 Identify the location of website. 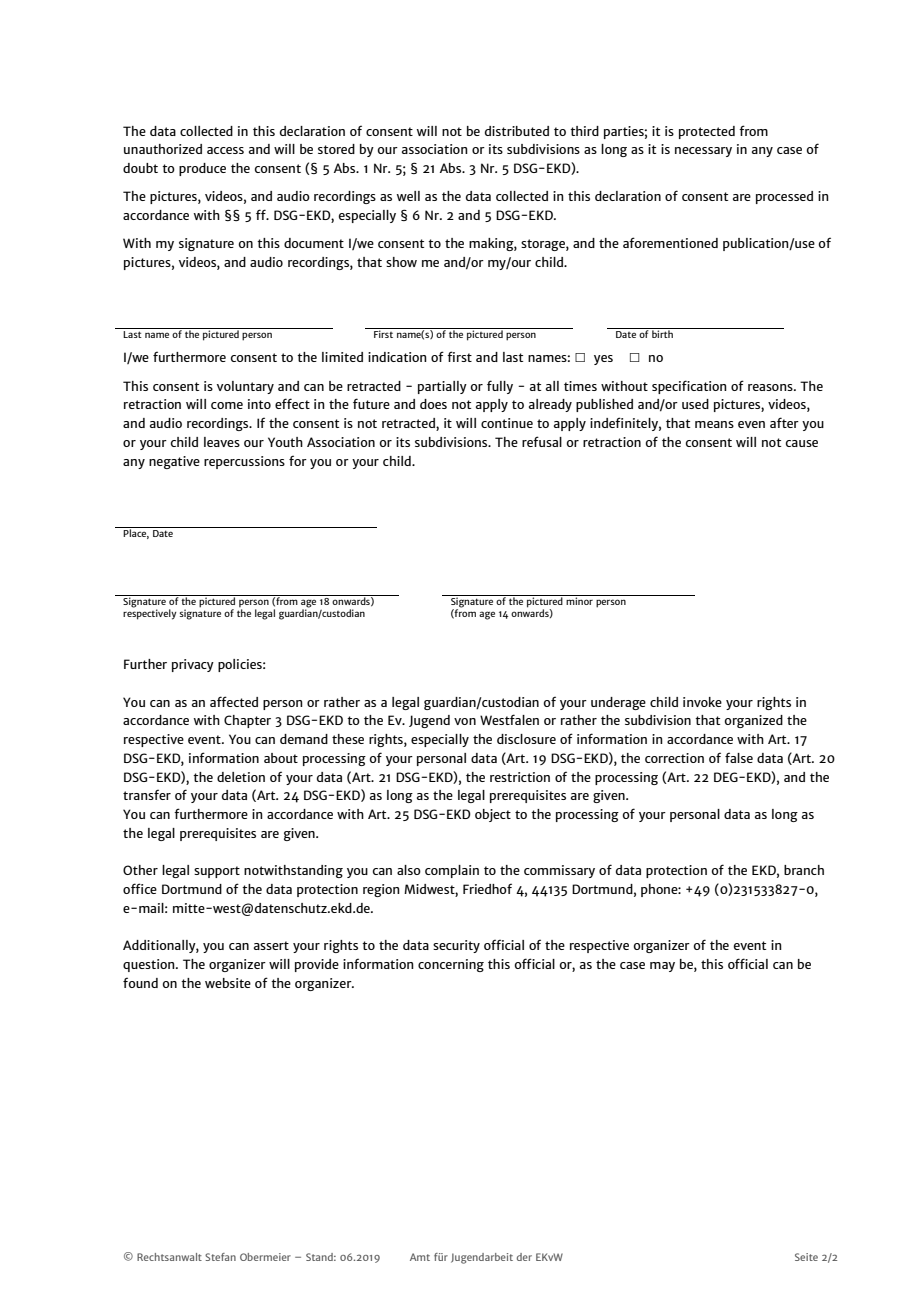
(228, 983).
